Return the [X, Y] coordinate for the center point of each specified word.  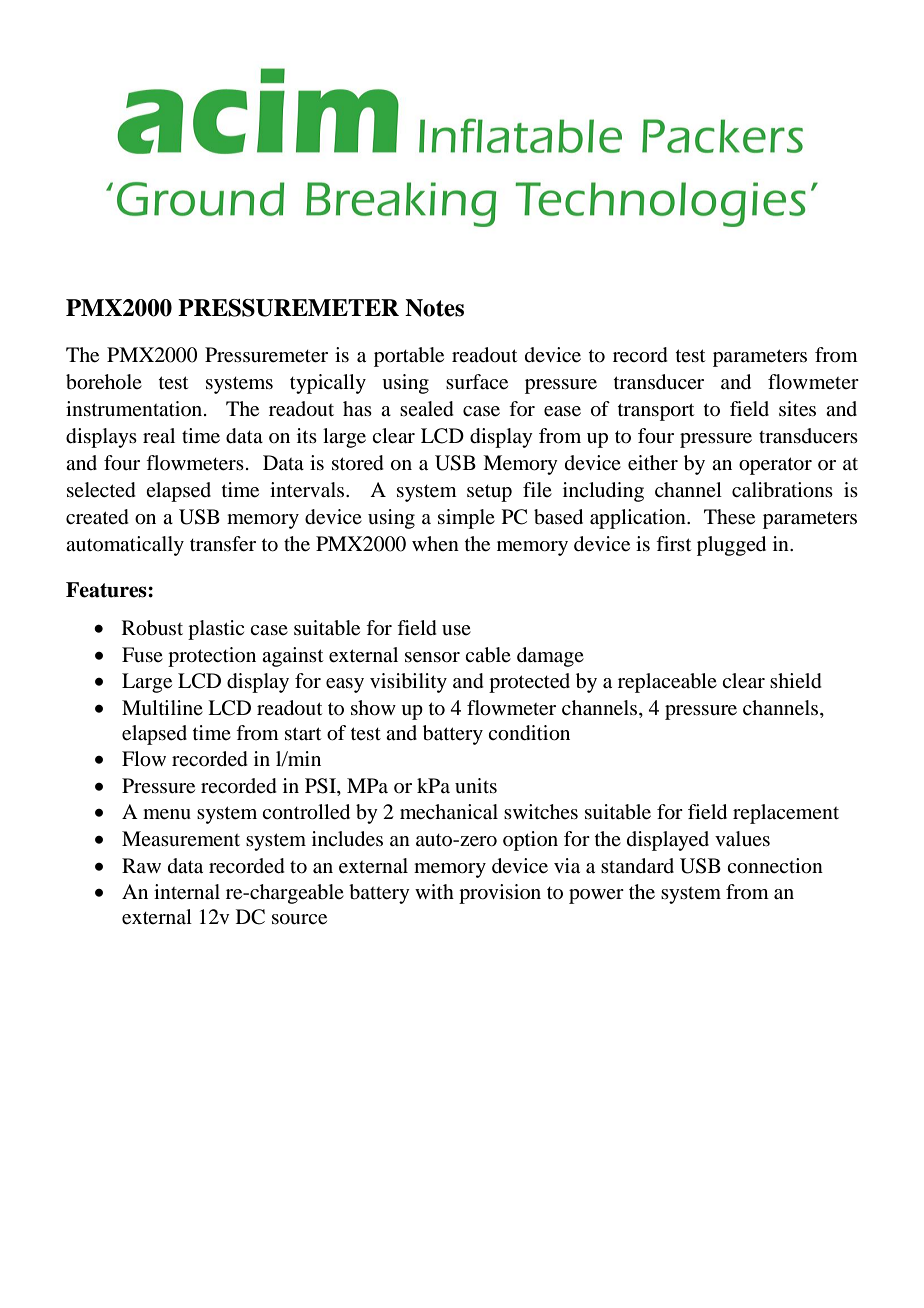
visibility [408, 683]
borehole [104, 382]
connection [775, 866]
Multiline [162, 708]
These [729, 517]
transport [656, 412]
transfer [223, 544]
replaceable [667, 683]
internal [187, 892]
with [434, 891]
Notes [434, 308]
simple [466, 519]
